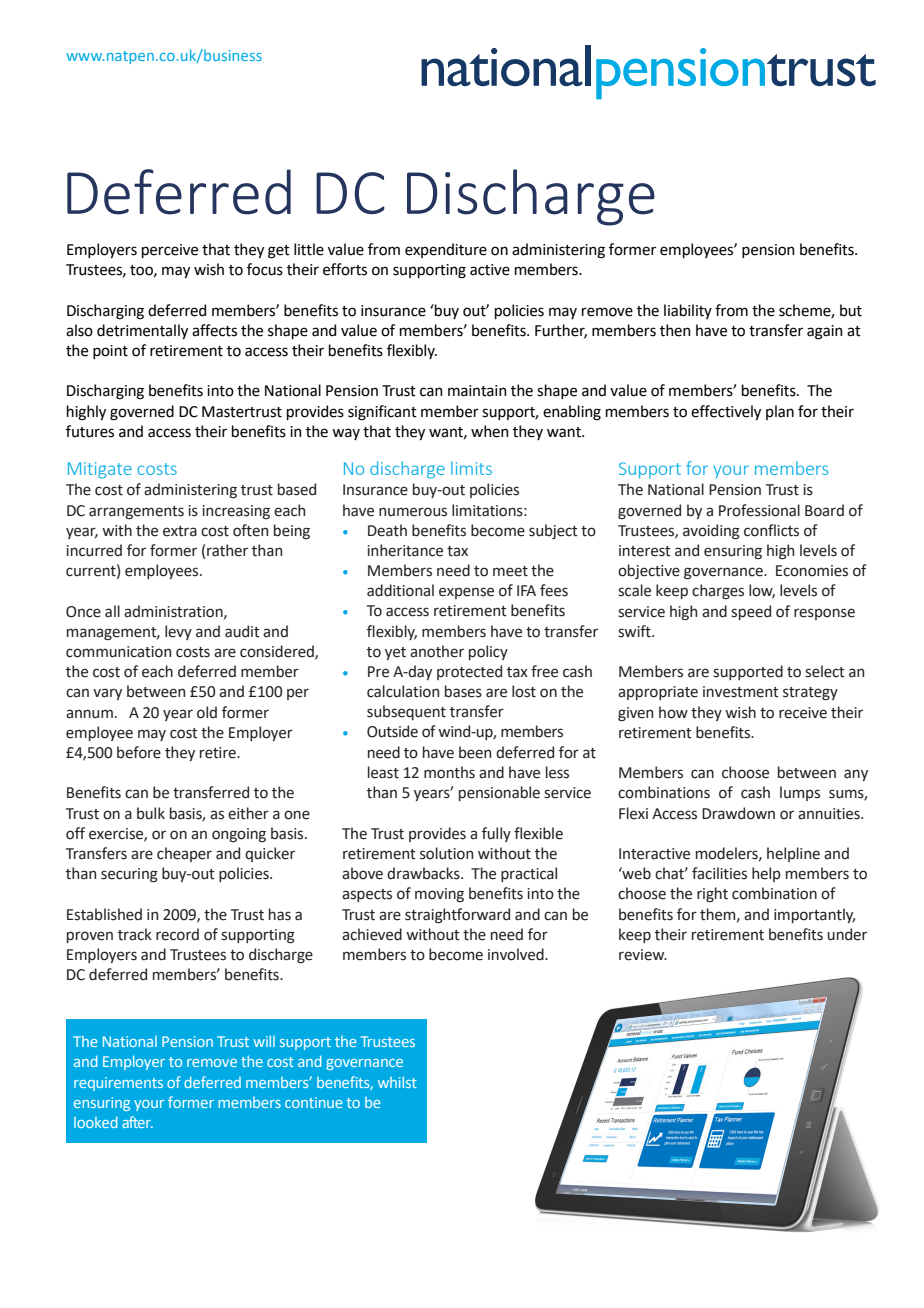 Image resolution: width=924 pixels, height=1308 pixels. Describe the element at coordinates (471, 468) in the screenshot. I see `limits` at that location.
